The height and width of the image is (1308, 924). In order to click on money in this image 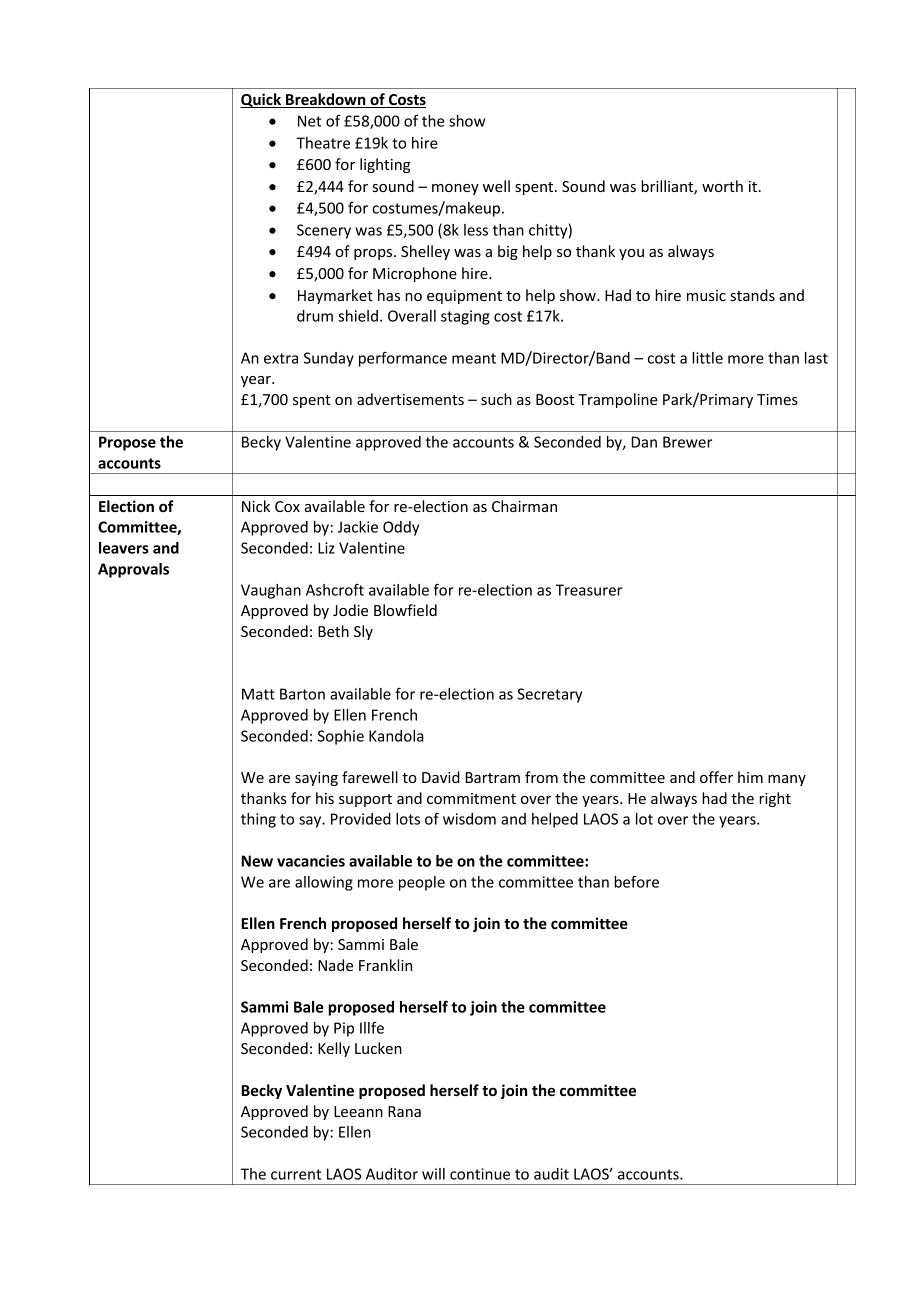, I will do `click(455, 189)`.
